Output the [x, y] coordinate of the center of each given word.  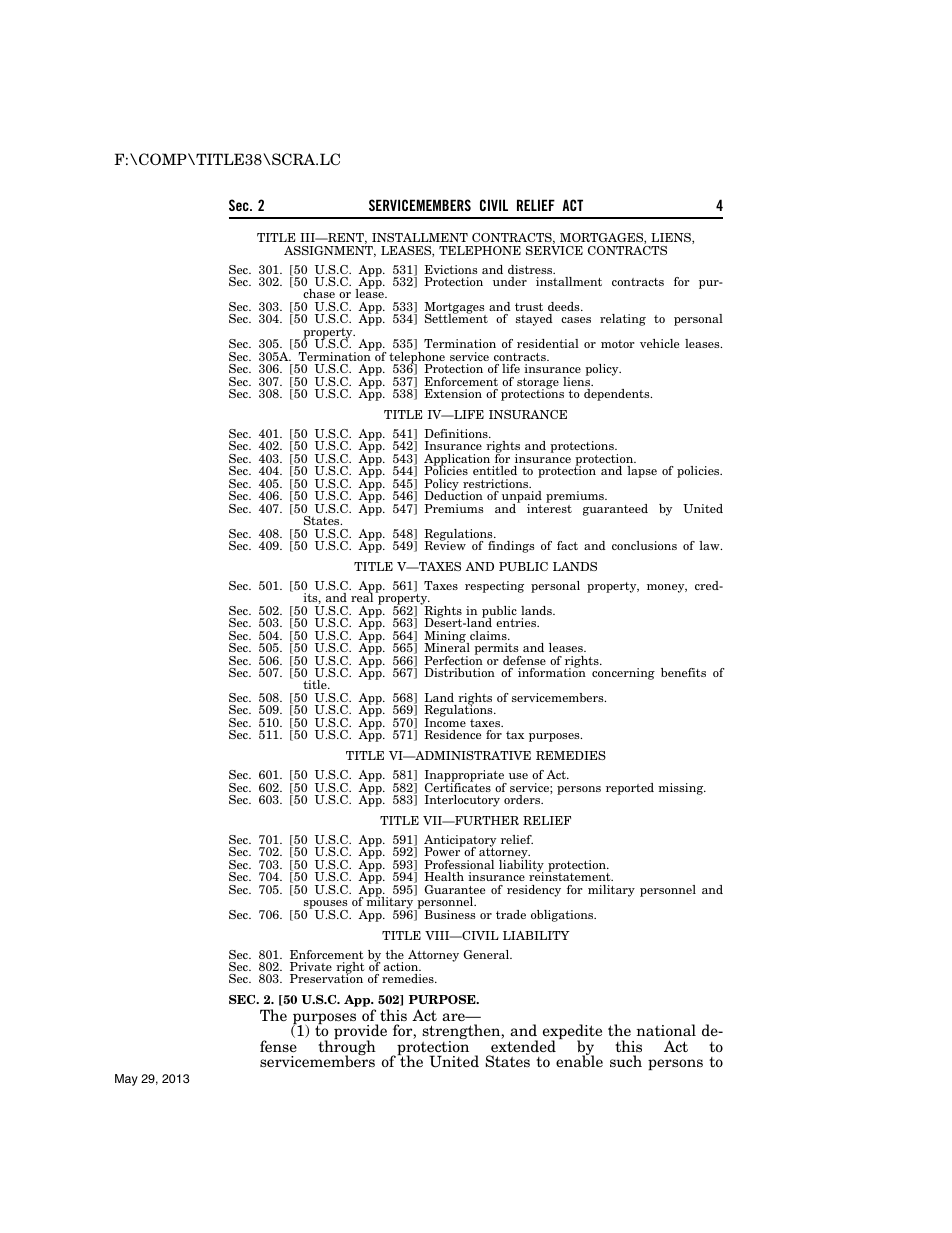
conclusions [644, 545]
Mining [446, 638]
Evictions [450, 269]
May [126, 1080]
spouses [325, 906]
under [510, 281]
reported [630, 789]
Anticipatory [460, 842]
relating [623, 320]
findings [511, 547]
